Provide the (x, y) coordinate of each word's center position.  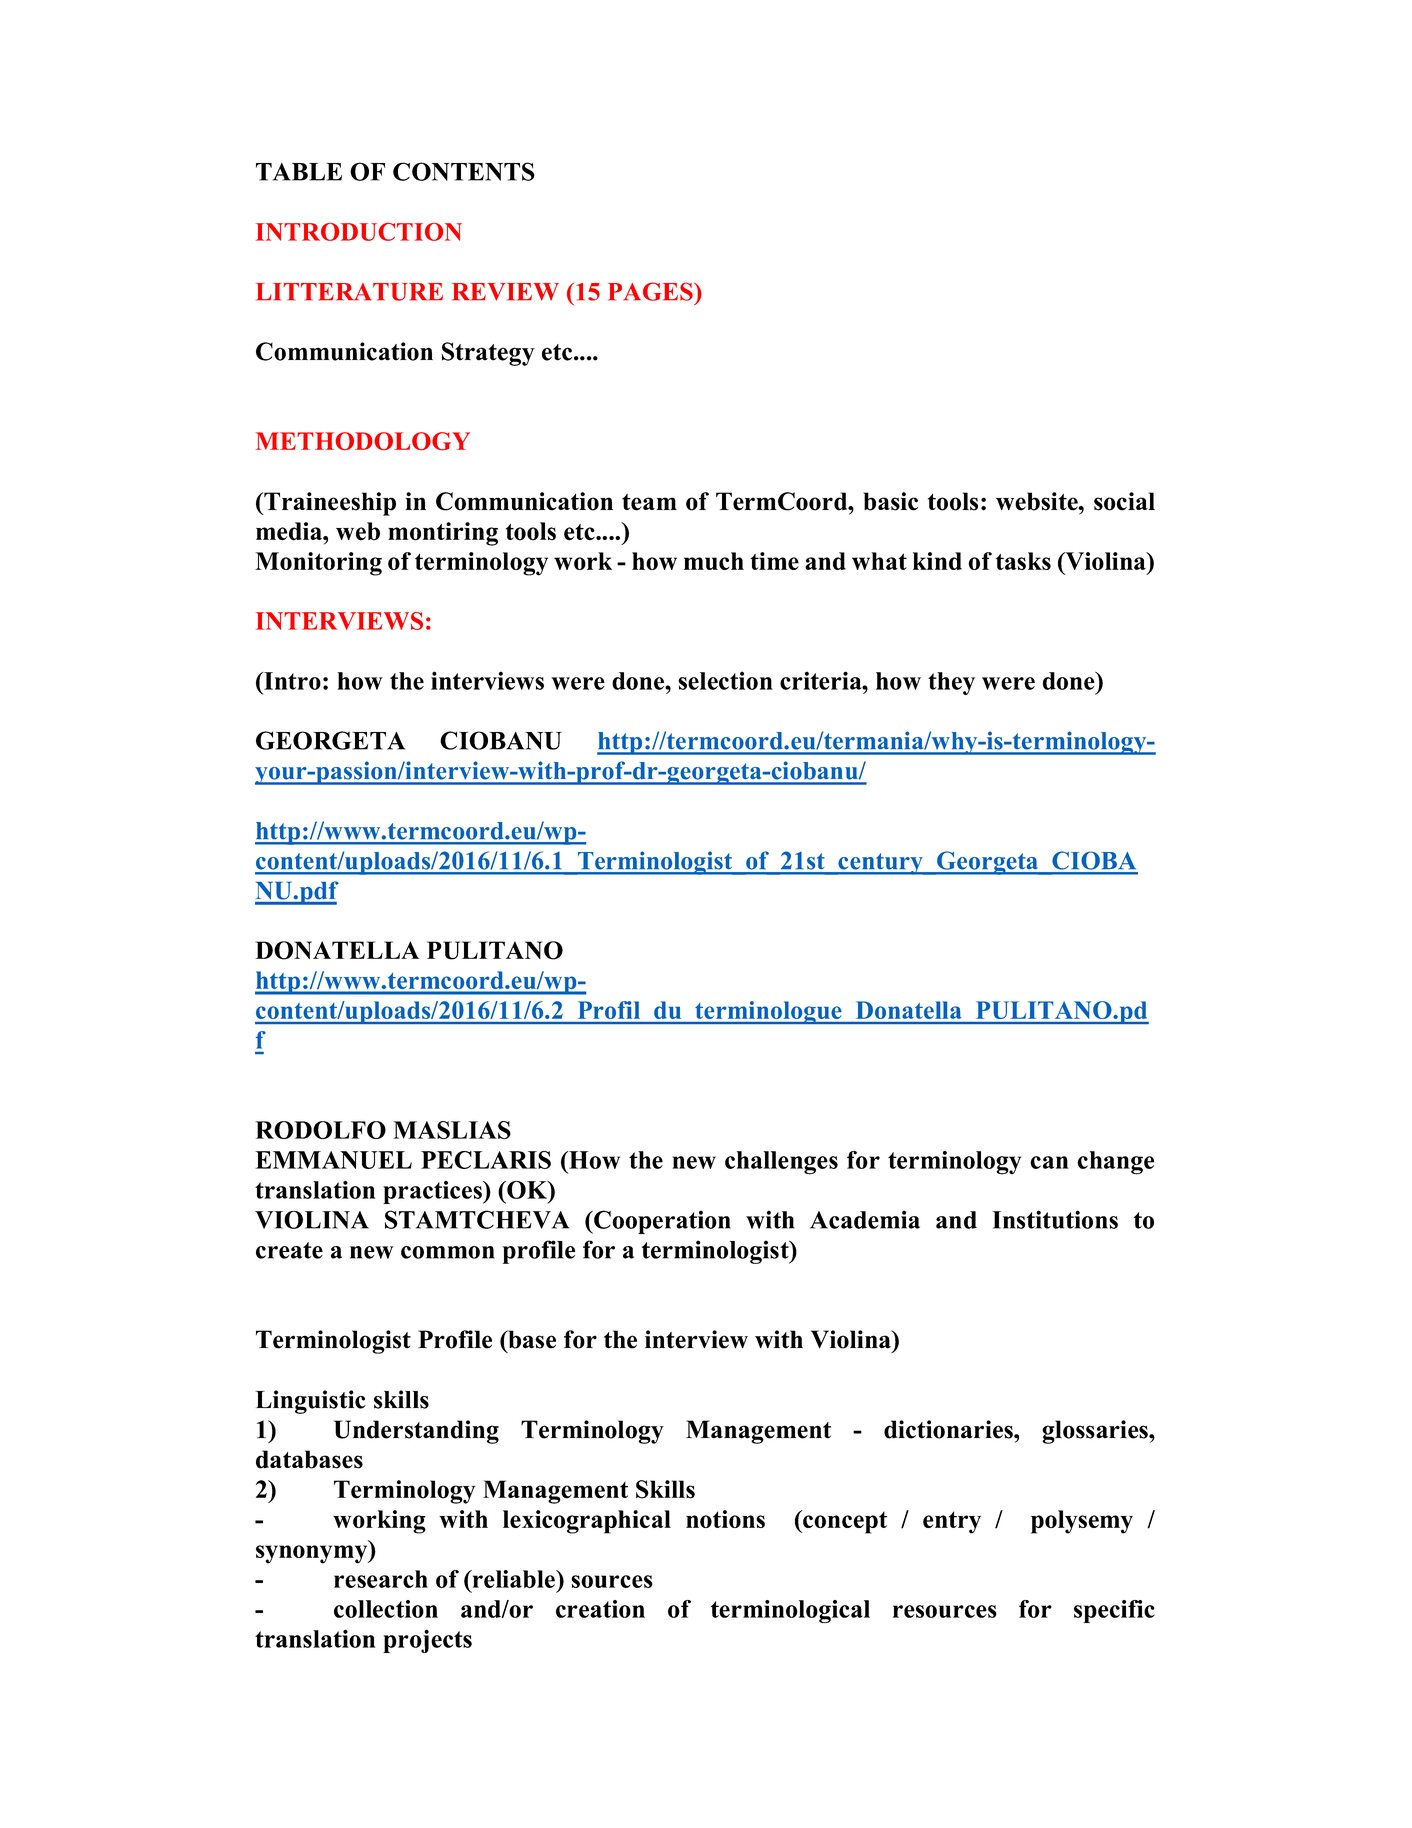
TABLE (299, 172)
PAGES (651, 291)
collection (386, 1609)
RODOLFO (320, 1130)
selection (725, 680)
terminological (790, 1611)
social (1124, 501)
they (951, 683)
